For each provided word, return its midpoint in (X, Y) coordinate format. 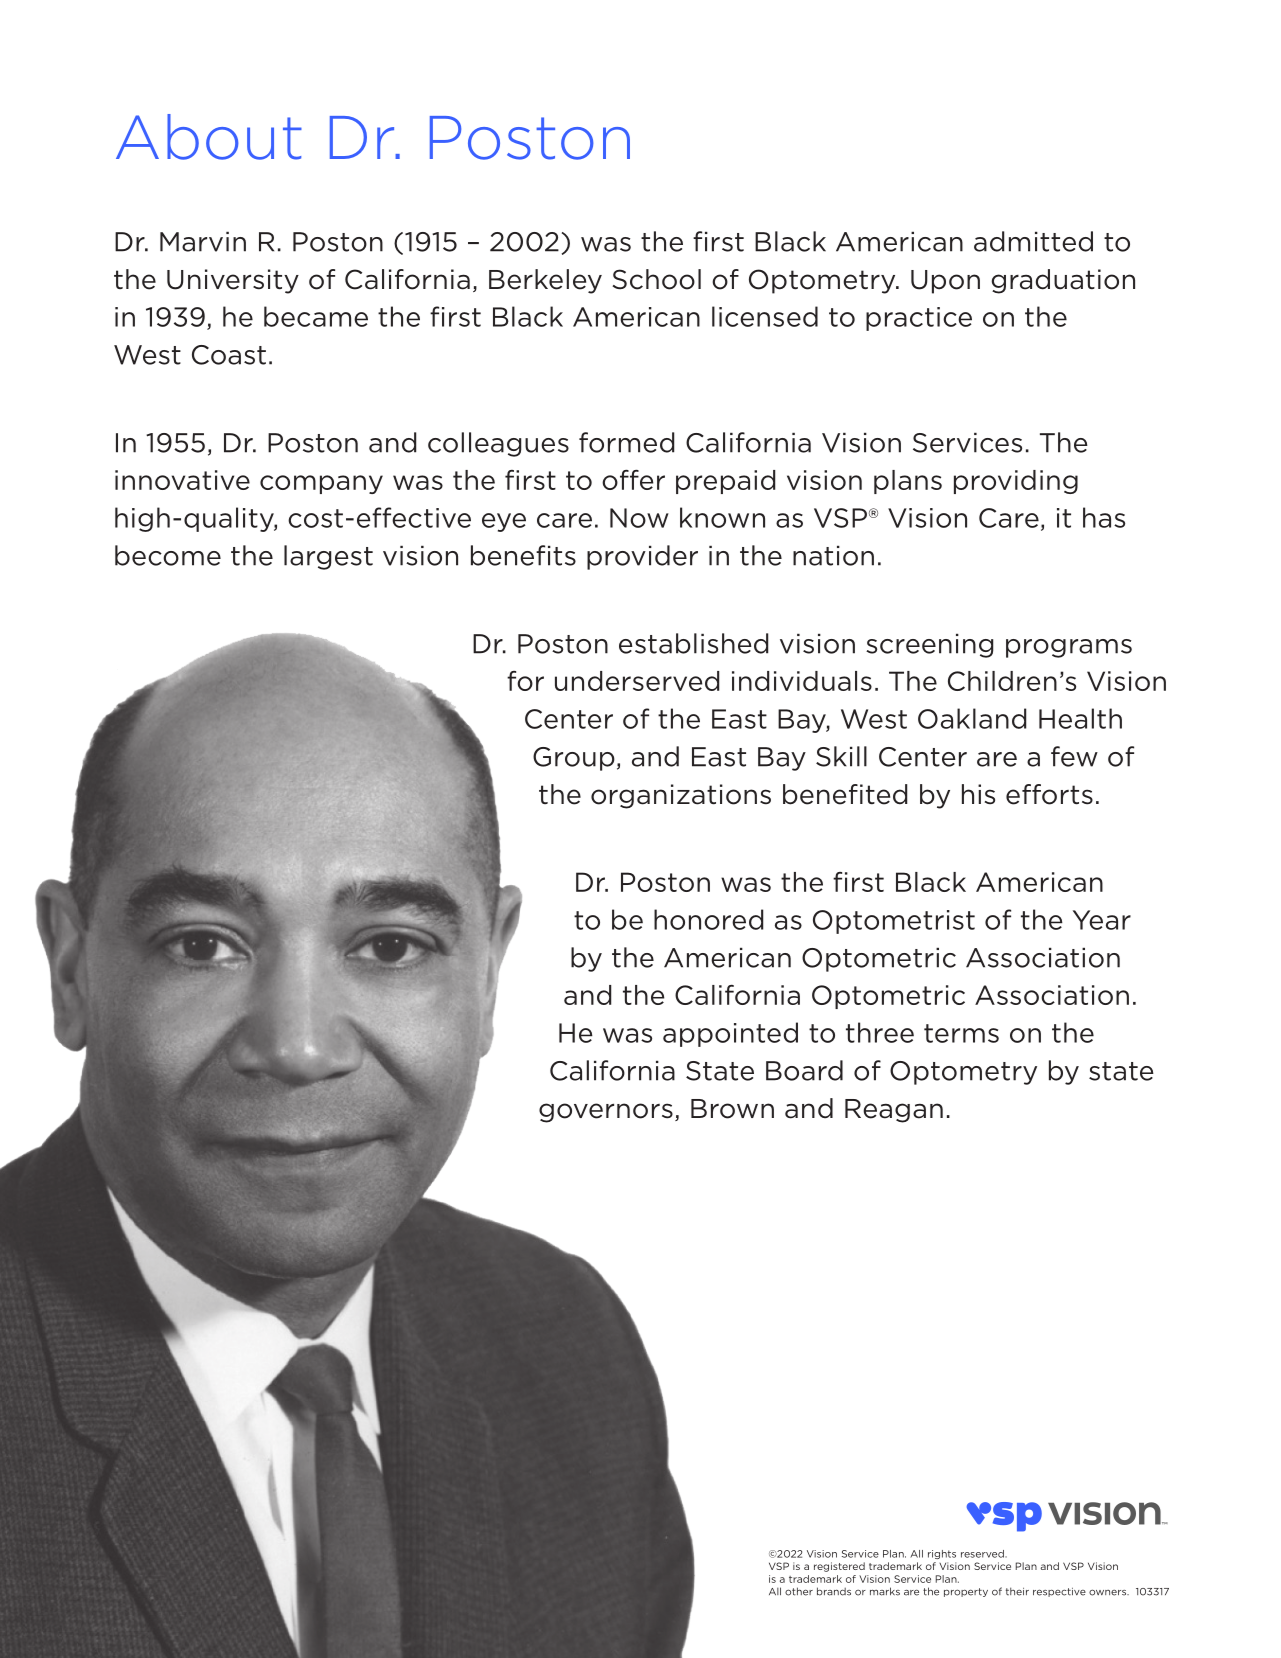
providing (1016, 482)
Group (574, 759)
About (209, 137)
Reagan (894, 1111)
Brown (732, 1109)
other (799, 1591)
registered (839, 1567)
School (656, 279)
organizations (681, 796)
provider (642, 557)
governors (606, 1113)
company (321, 484)
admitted (1033, 241)
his (978, 794)
